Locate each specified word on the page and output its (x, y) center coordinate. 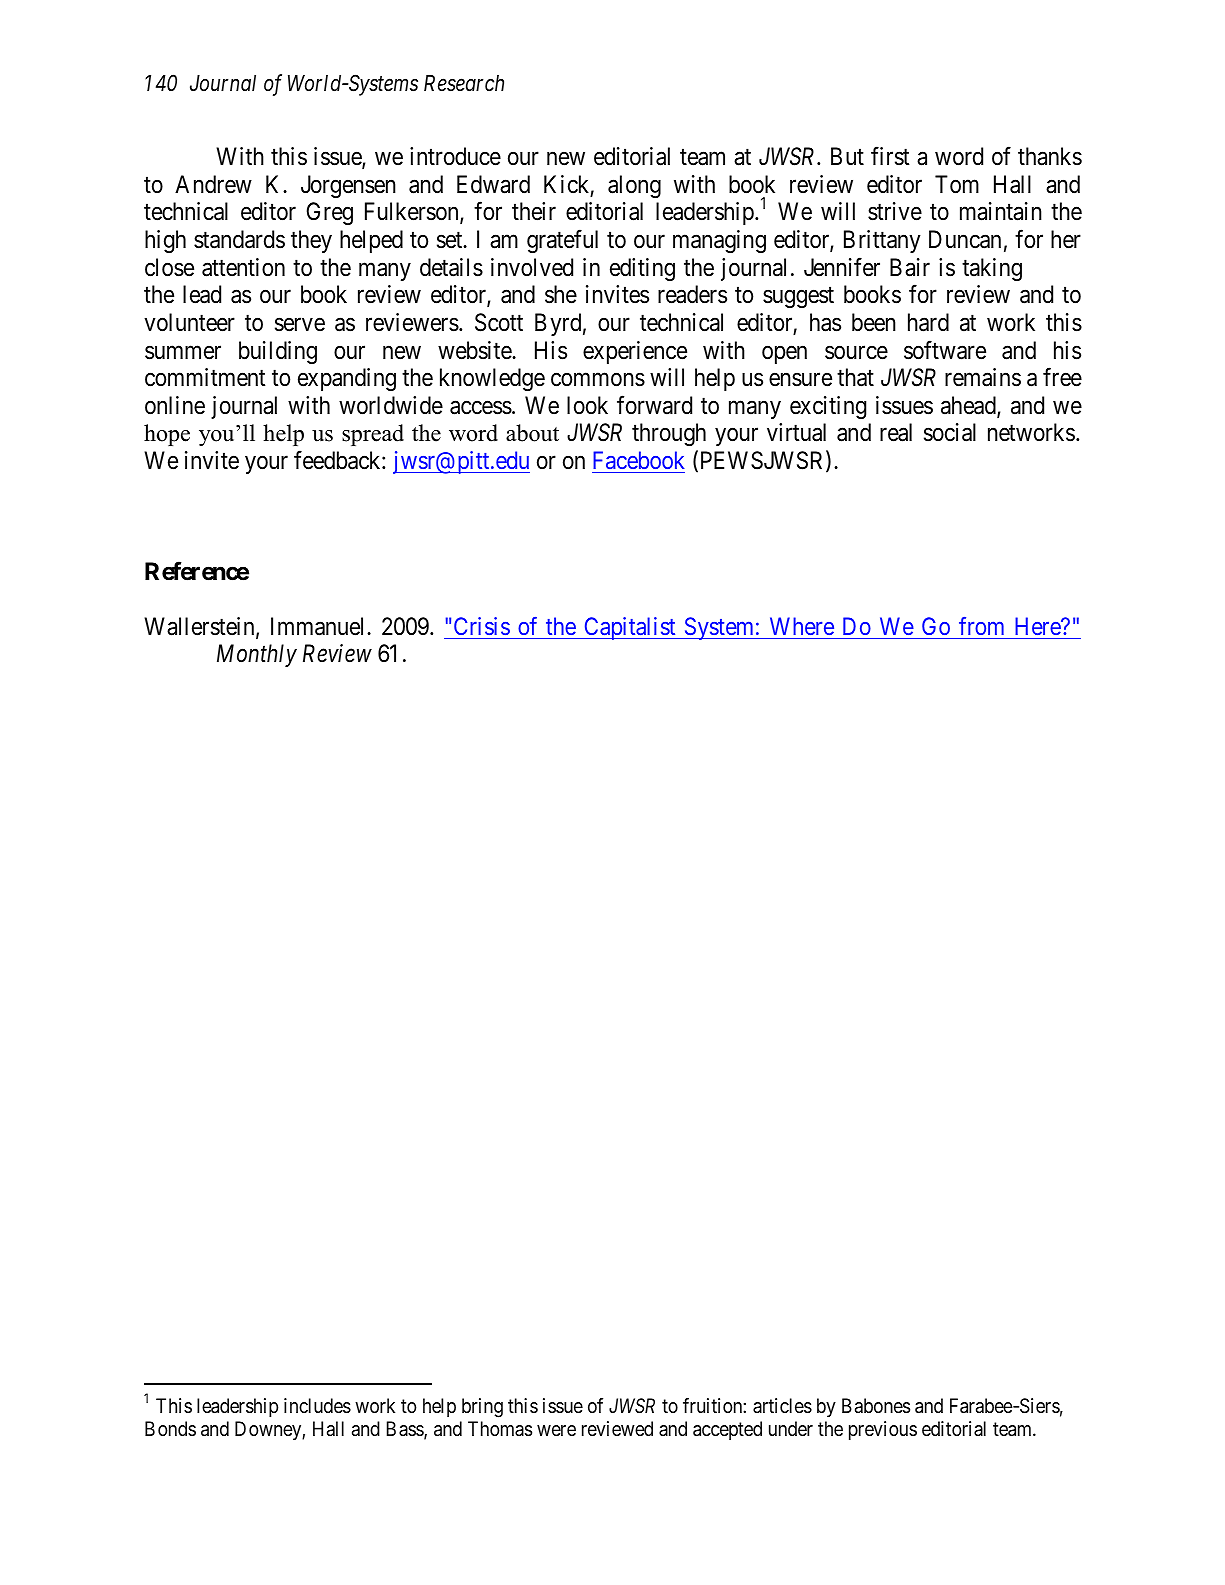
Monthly (257, 655)
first (890, 156)
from (981, 626)
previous (883, 1430)
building (278, 352)
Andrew (213, 184)
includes (317, 1406)
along (634, 186)
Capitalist (630, 628)
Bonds (170, 1428)
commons (598, 380)
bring (482, 1408)
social (950, 432)
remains (983, 377)
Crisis (482, 626)
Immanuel (319, 626)
